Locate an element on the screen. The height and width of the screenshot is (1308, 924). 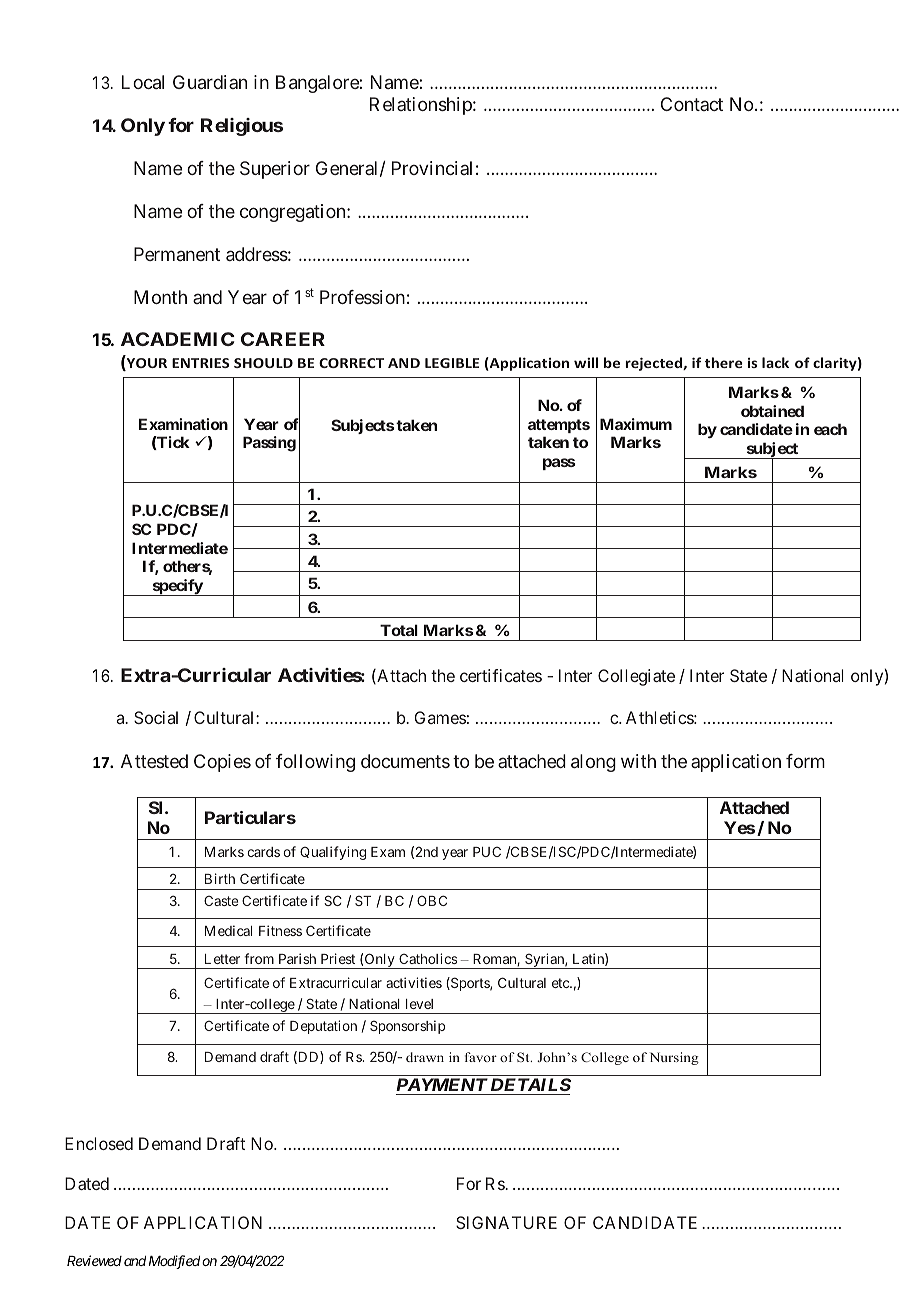
Contact is located at coordinates (692, 104).
